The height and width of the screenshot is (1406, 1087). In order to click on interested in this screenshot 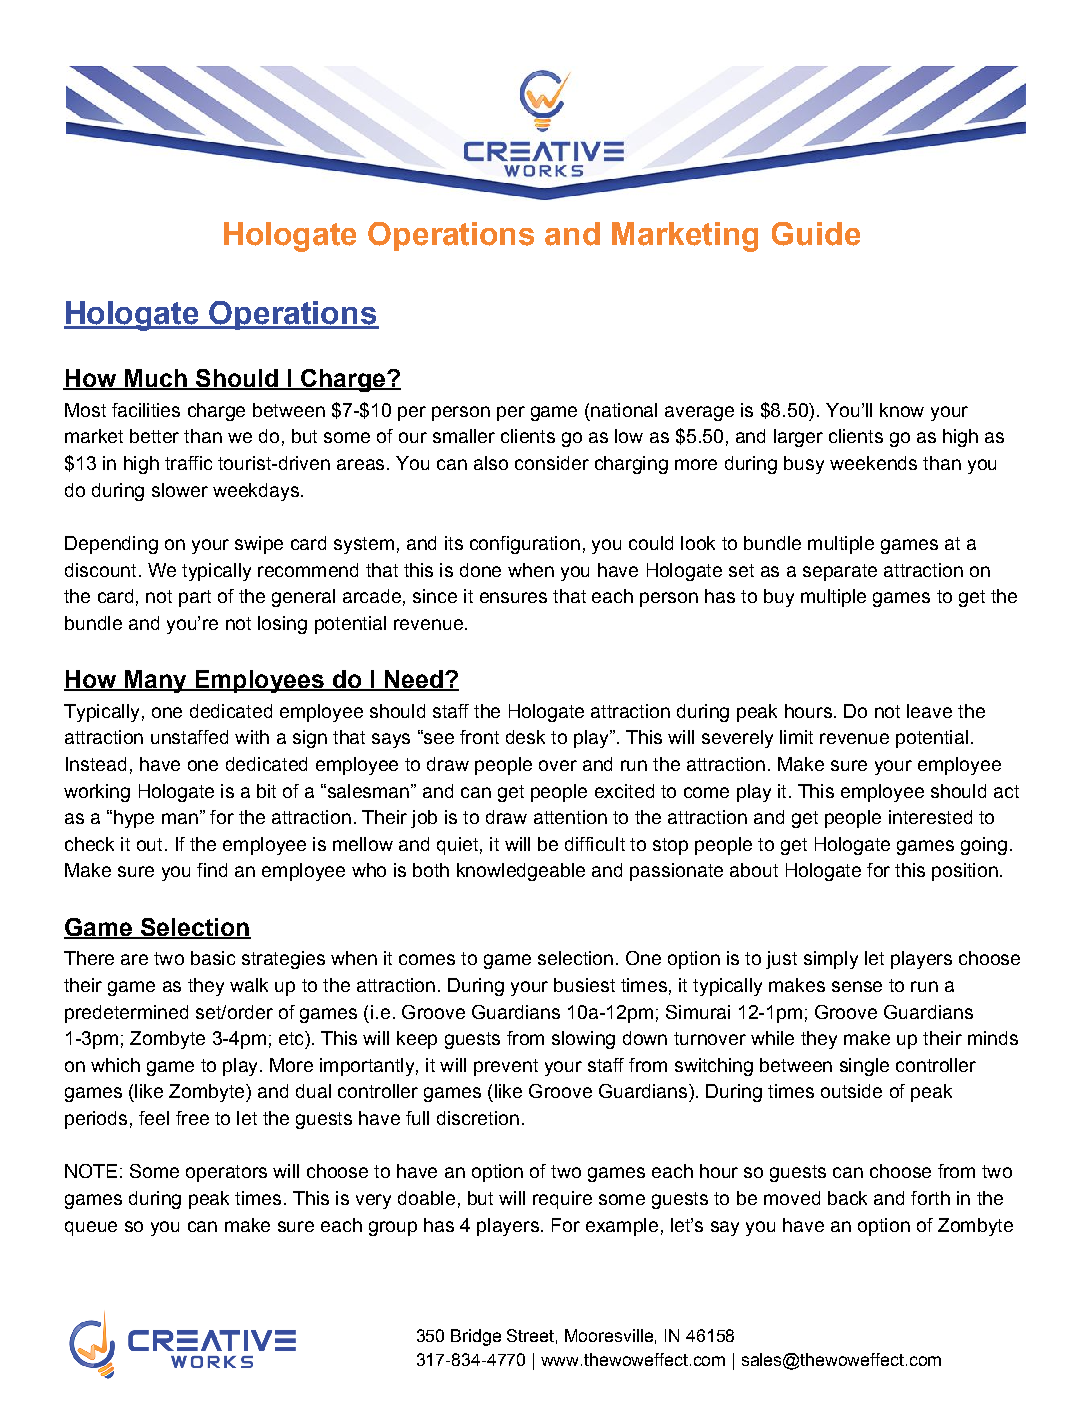, I will do `click(930, 817)`.
